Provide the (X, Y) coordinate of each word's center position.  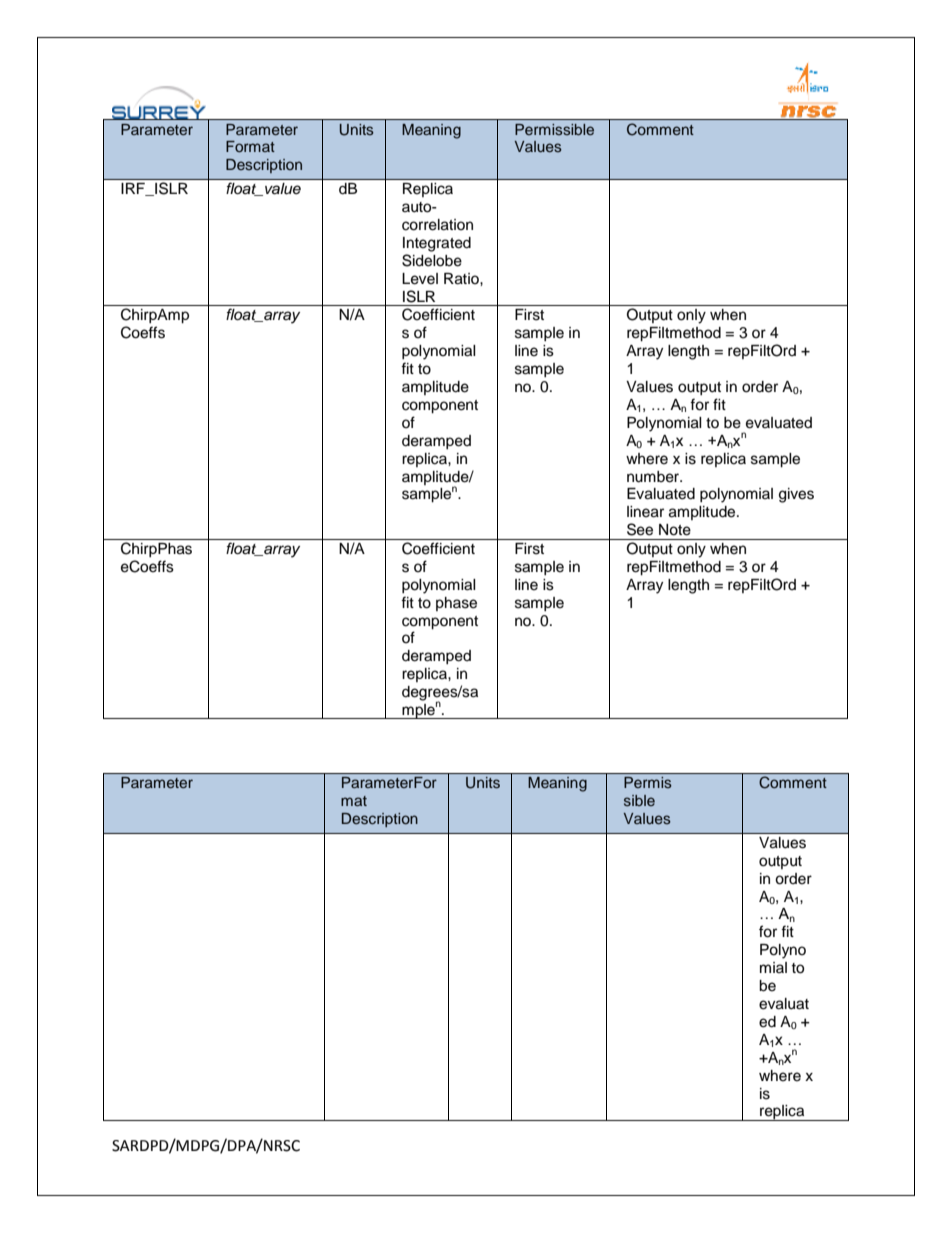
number (654, 477)
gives (796, 495)
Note (675, 530)
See (640, 529)
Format (250, 146)
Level (420, 279)
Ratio (462, 279)
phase (456, 604)
